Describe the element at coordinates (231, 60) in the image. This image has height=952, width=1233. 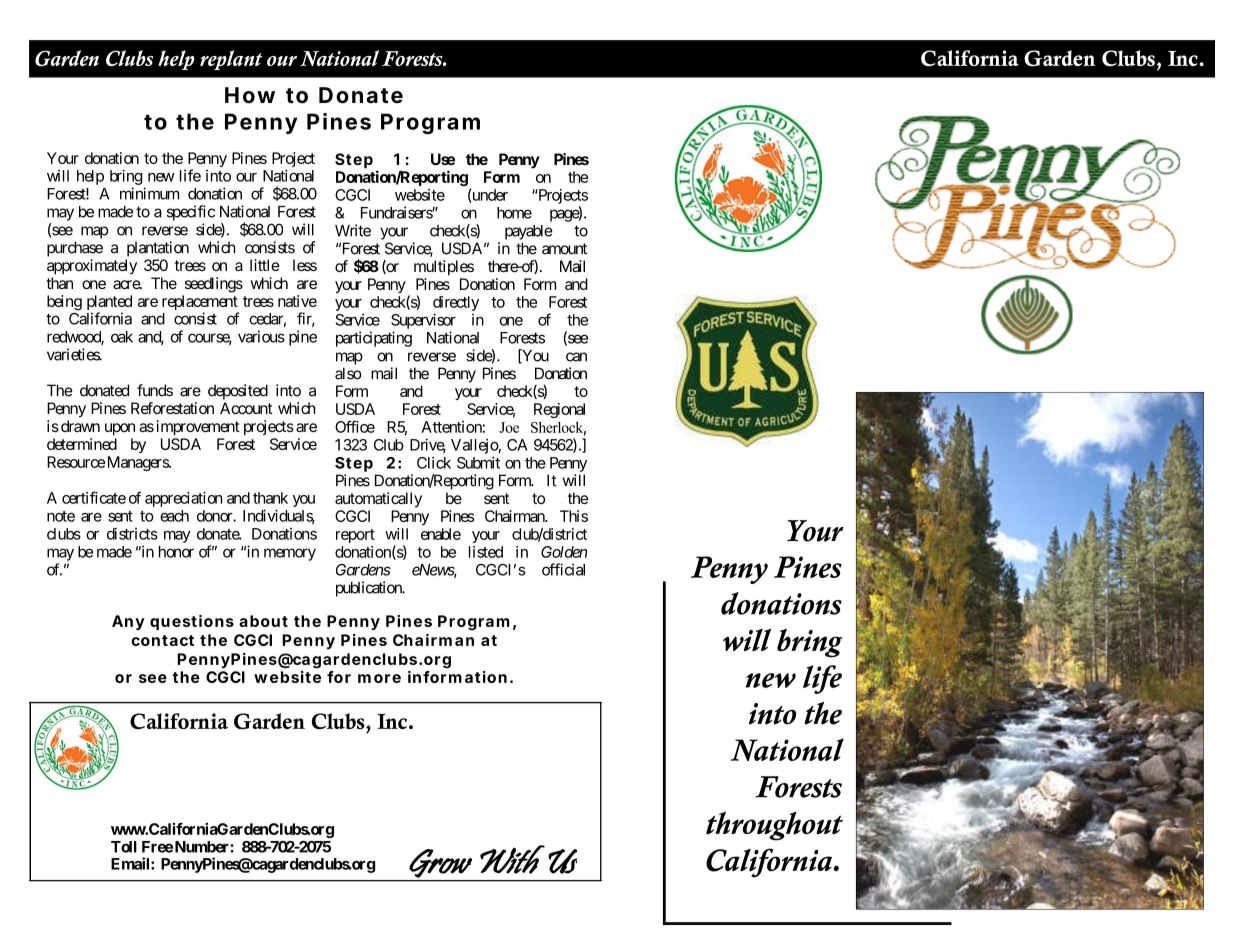
I see `replant` at that location.
